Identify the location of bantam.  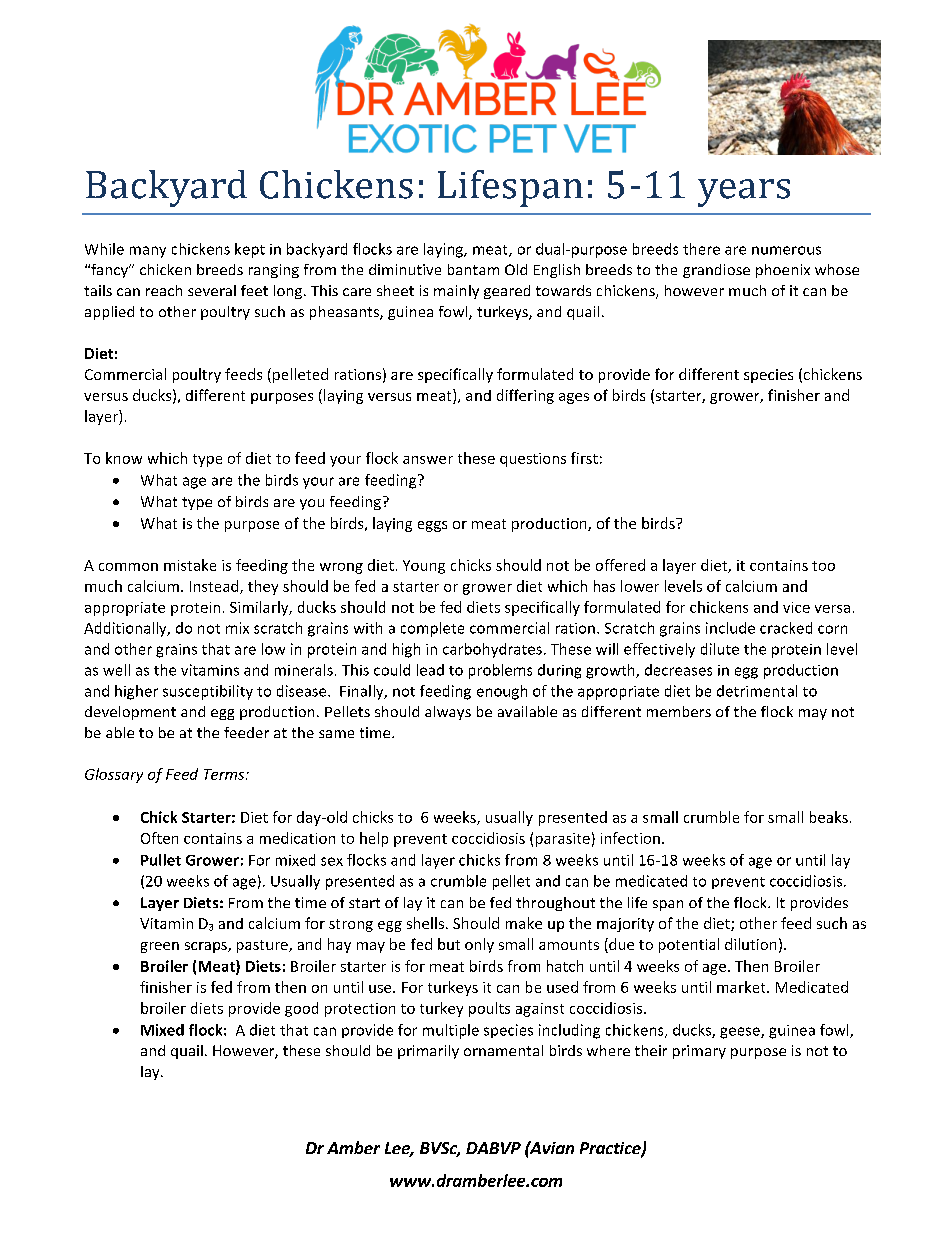
(473, 269).
